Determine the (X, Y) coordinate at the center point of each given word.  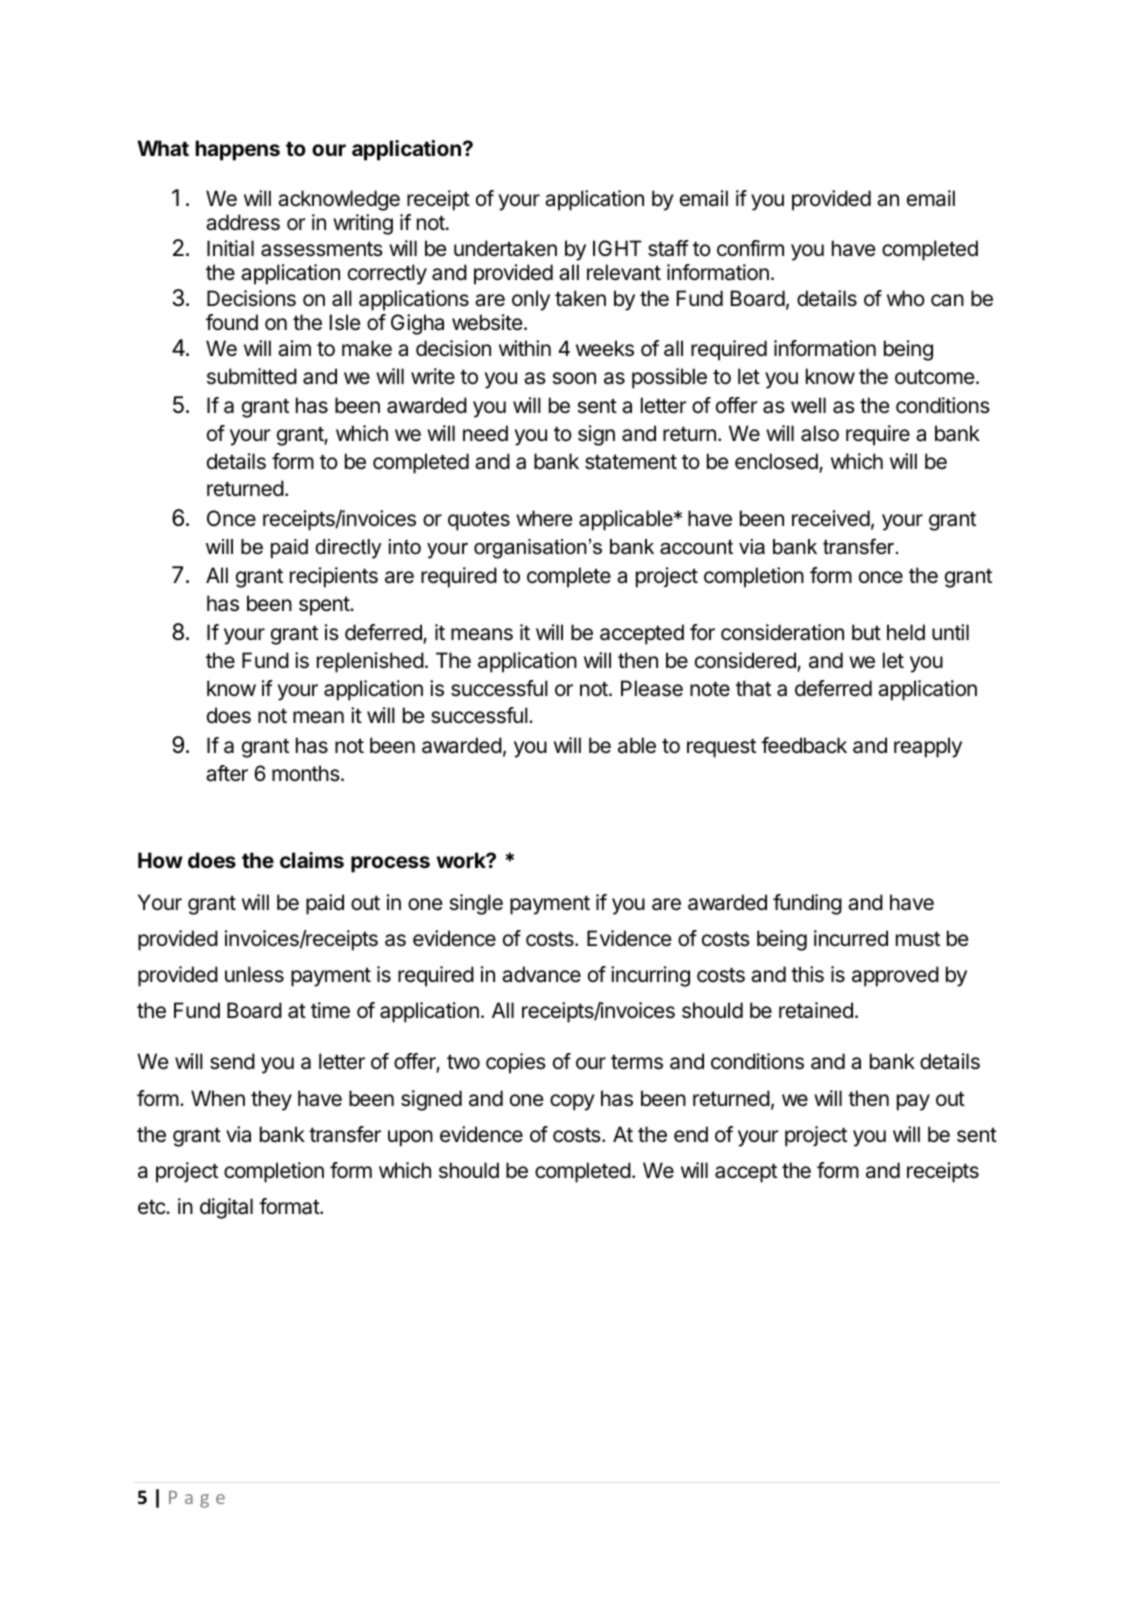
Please (652, 688)
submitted (252, 376)
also (820, 433)
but (866, 632)
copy (572, 1102)
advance (541, 974)
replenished (370, 662)
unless (254, 974)
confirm (750, 248)
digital (226, 1208)
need (485, 433)
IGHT (617, 248)
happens (238, 150)
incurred (851, 938)
